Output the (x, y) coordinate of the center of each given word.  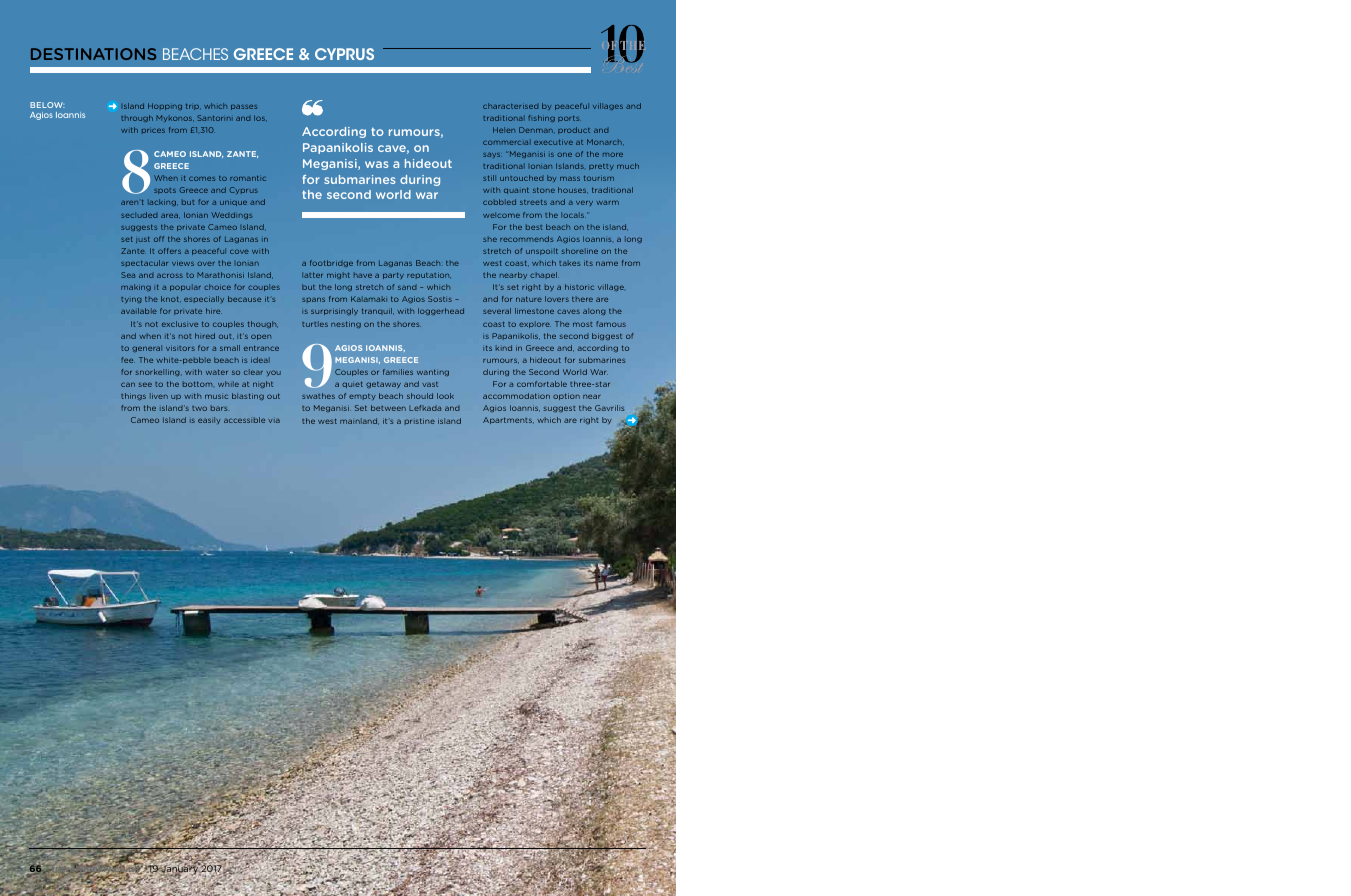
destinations (93, 54)
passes (244, 107)
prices (153, 130)
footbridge (331, 263)
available (139, 311)
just (143, 240)
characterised (510, 106)
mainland (359, 421)
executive (553, 142)
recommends (526, 239)
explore (535, 324)
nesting (346, 324)
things (133, 396)
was (376, 164)
